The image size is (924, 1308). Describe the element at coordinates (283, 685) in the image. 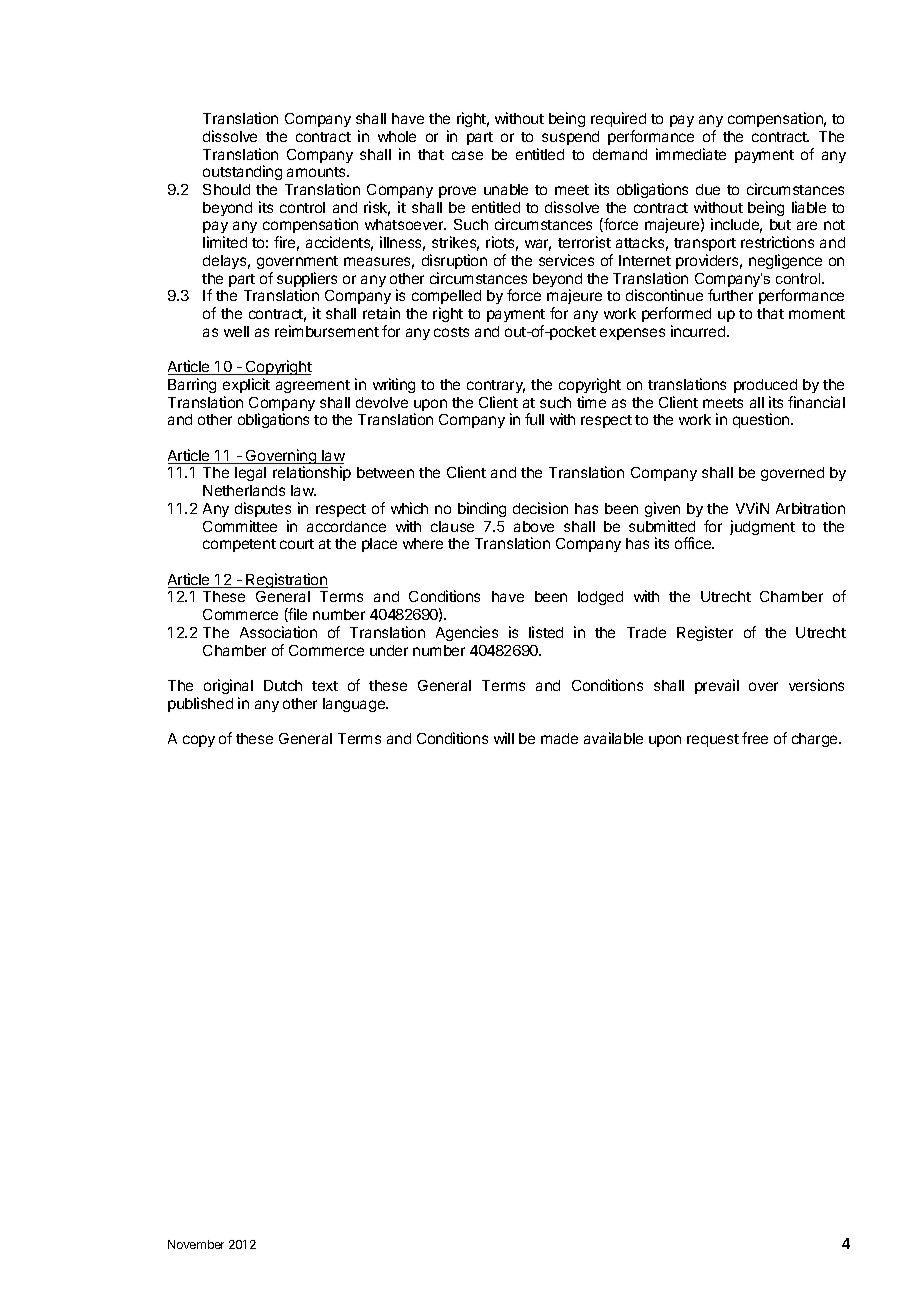

I see `Dutch` at that location.
